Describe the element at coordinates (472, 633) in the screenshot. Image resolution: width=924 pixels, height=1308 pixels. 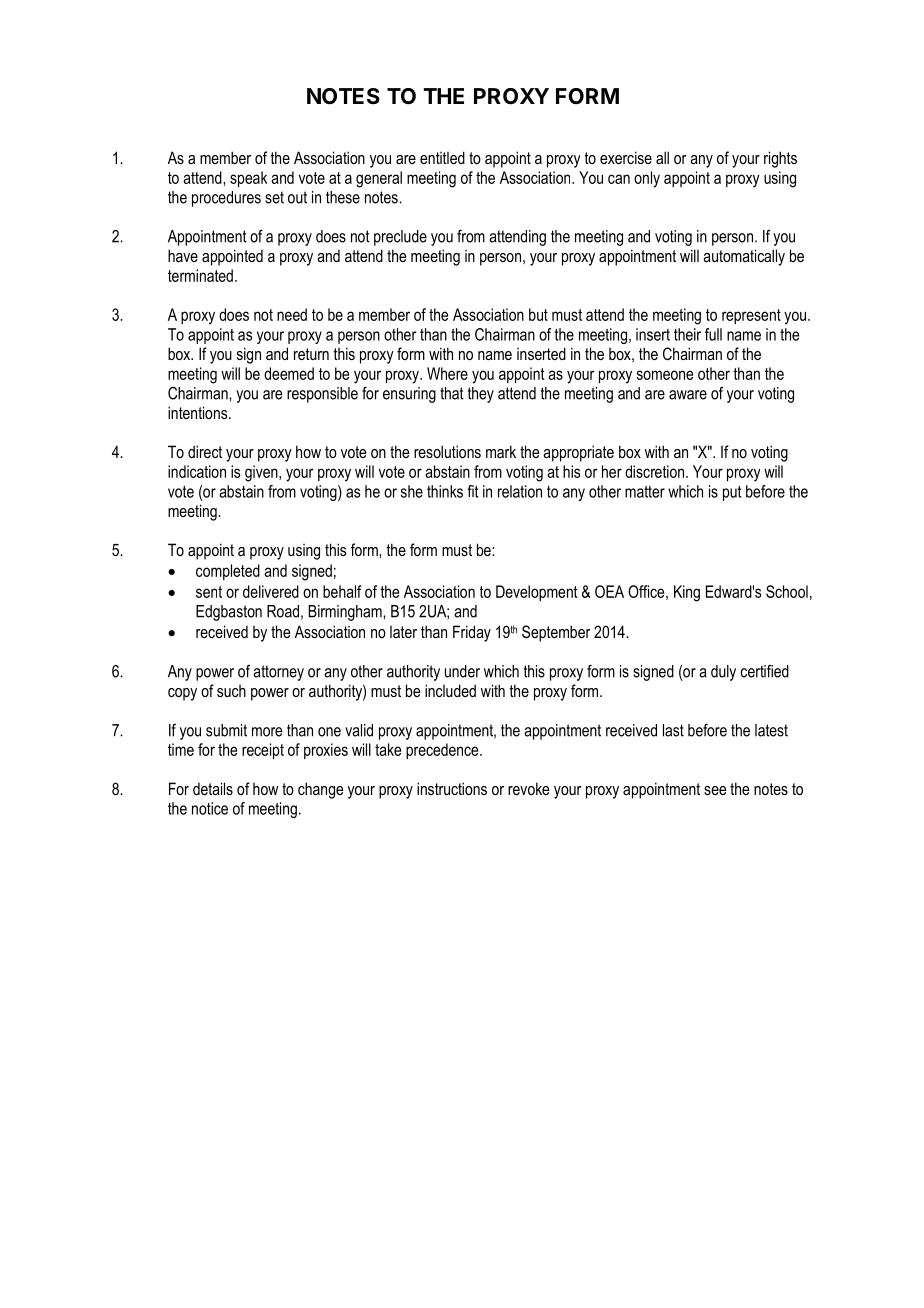
I see `Friday` at that location.
